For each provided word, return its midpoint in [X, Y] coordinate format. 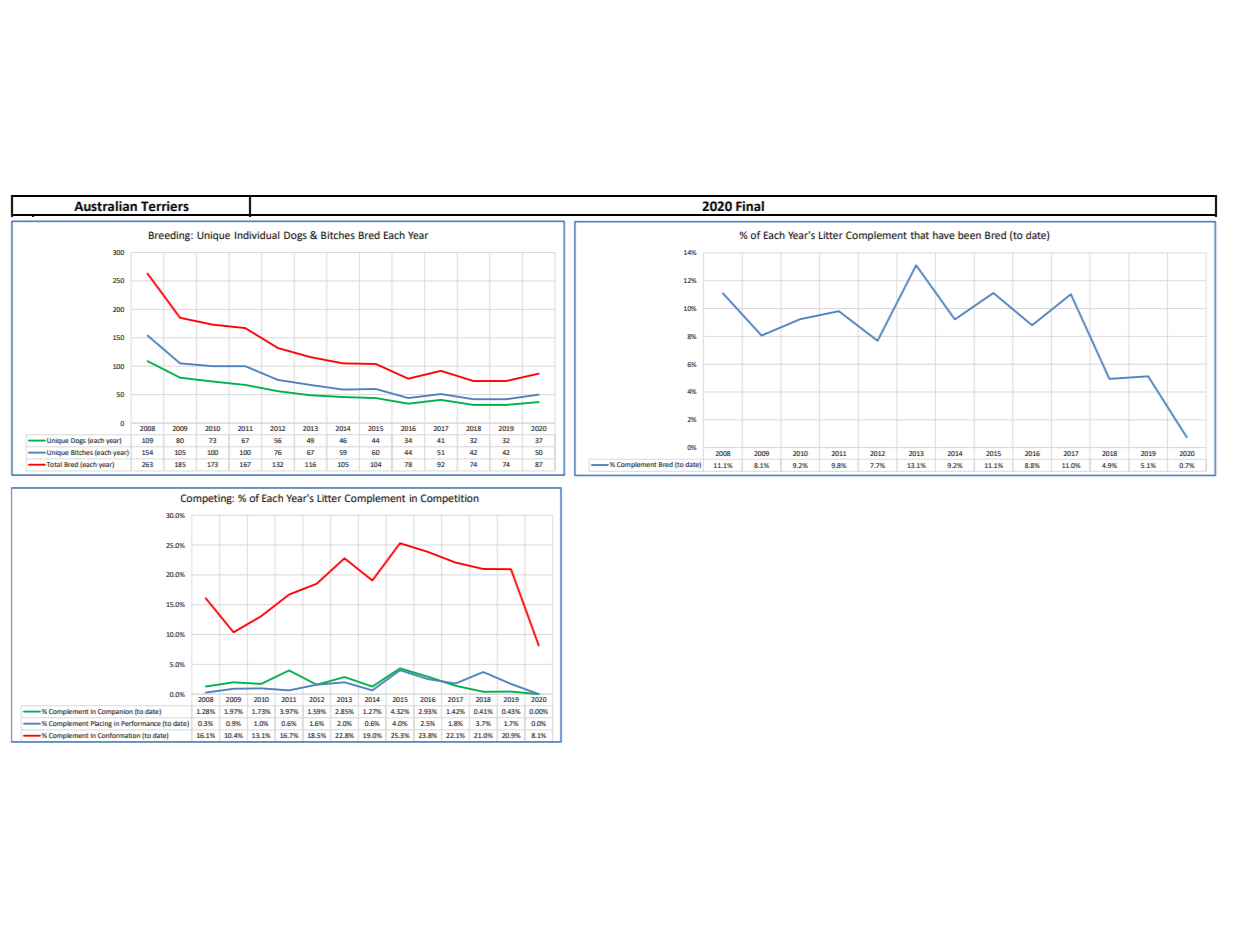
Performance [141, 723]
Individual [257, 235]
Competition [449, 499]
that [919, 235]
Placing [101, 724]
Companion [115, 712]
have [944, 235]
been [969, 235]
